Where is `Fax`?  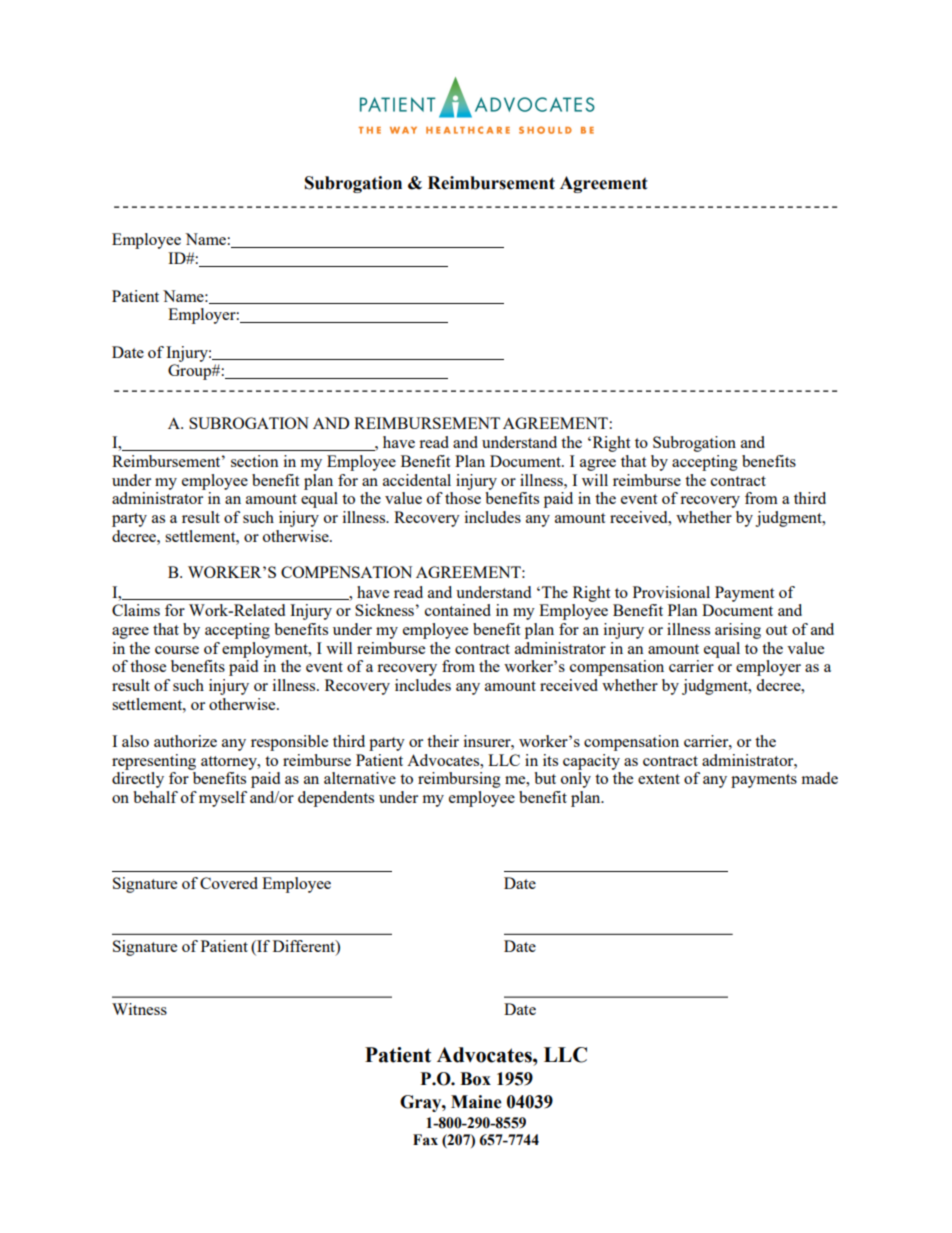
Fax is located at coordinates (425, 1140).
